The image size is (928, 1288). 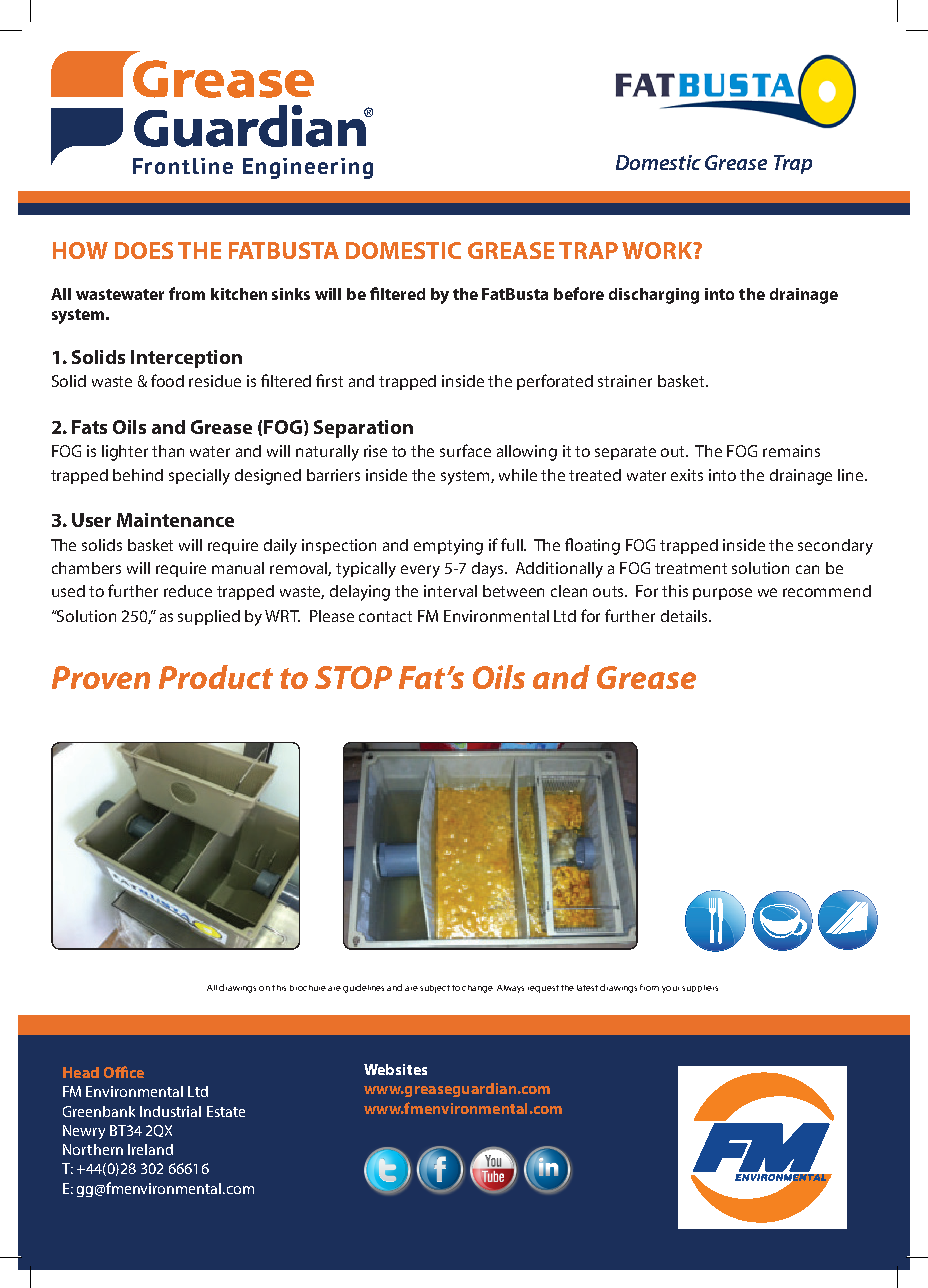 I want to click on subject, so click(x=435, y=989).
